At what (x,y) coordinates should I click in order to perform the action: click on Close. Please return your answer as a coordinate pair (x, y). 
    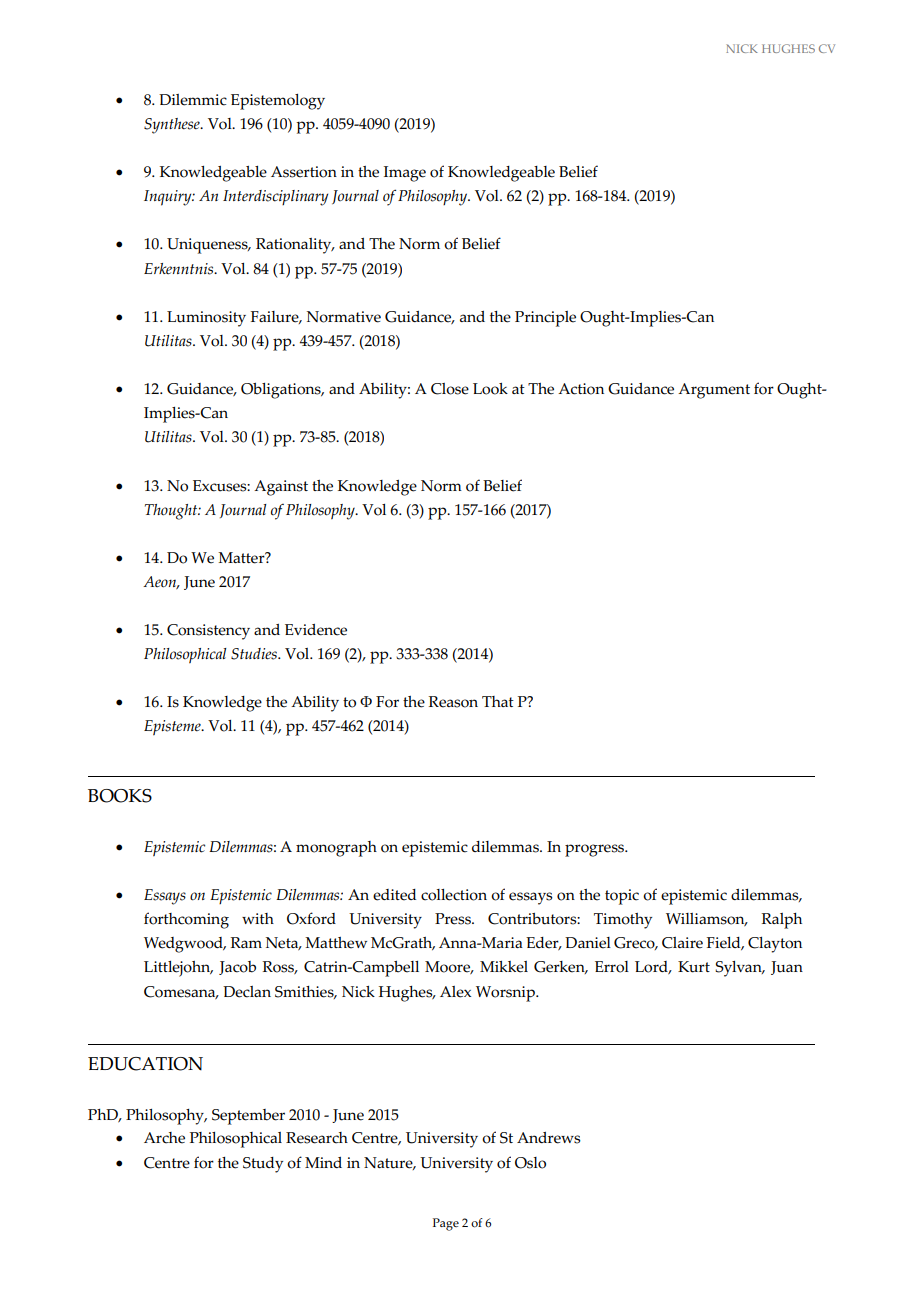
    Looking at the image, I should click on (450, 389).
